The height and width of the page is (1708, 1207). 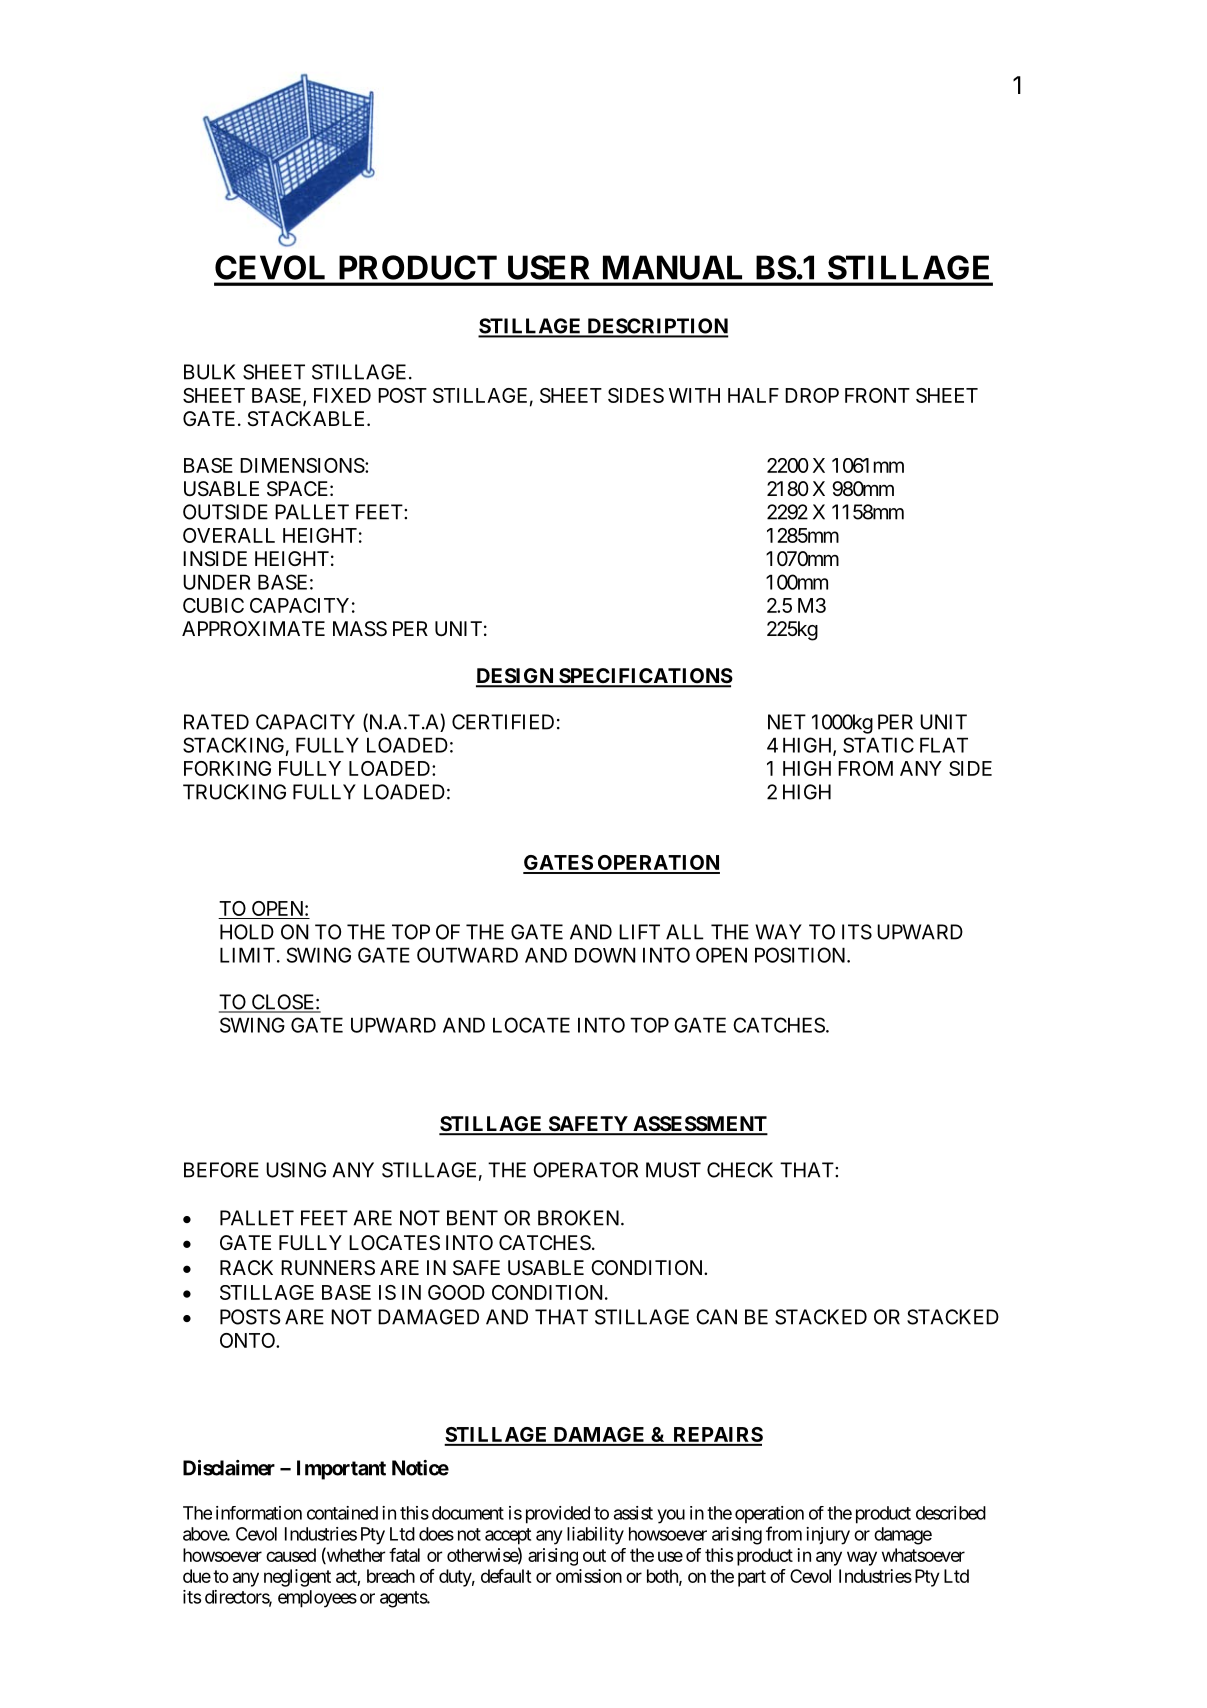 I want to click on DOWN, so click(x=605, y=955).
